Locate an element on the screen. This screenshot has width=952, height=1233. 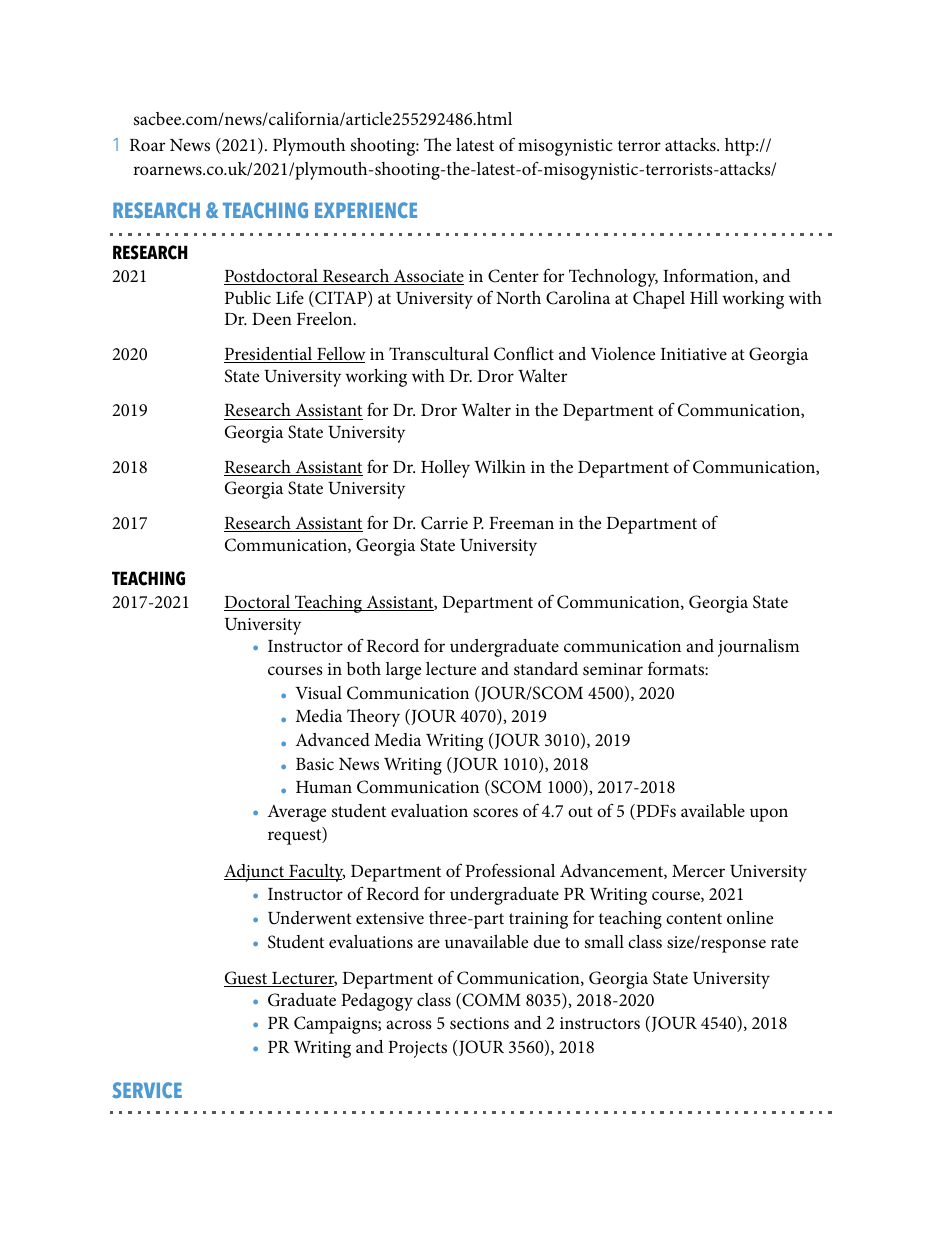
Initiative is located at coordinates (694, 354).
